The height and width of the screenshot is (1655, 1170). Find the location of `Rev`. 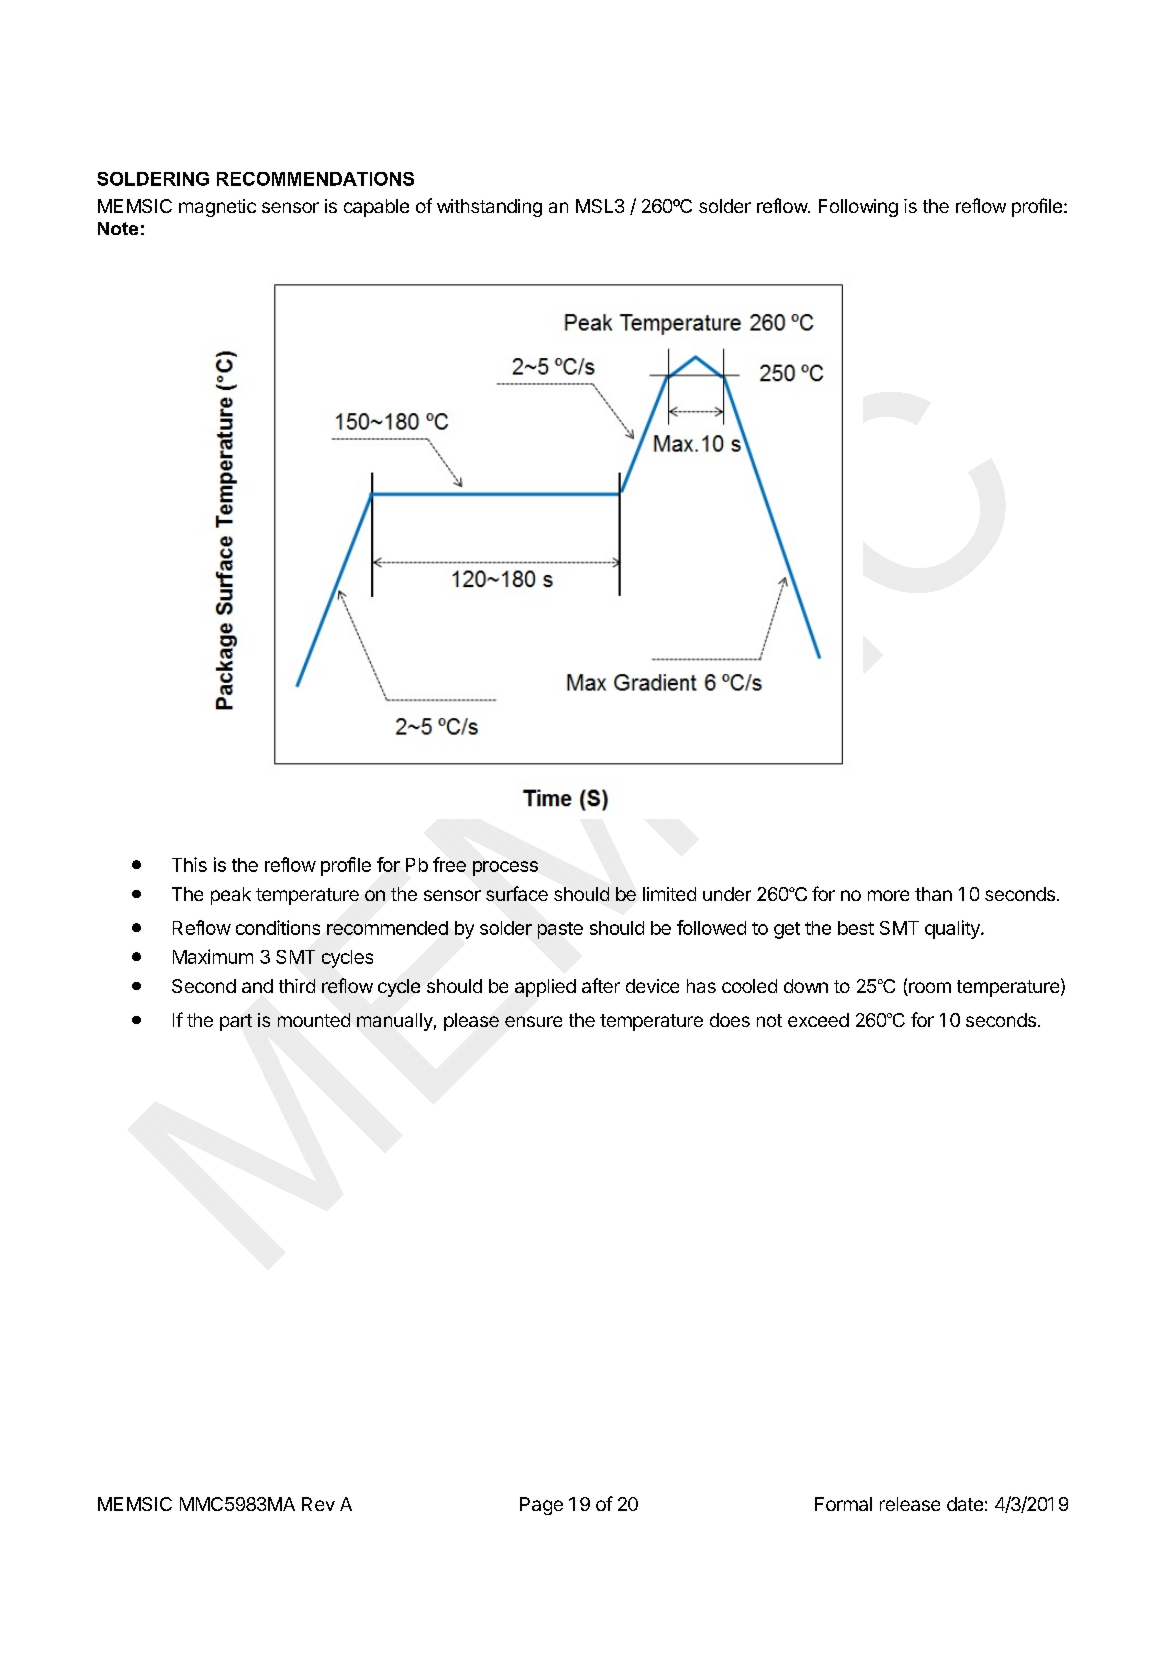

Rev is located at coordinates (318, 1504).
